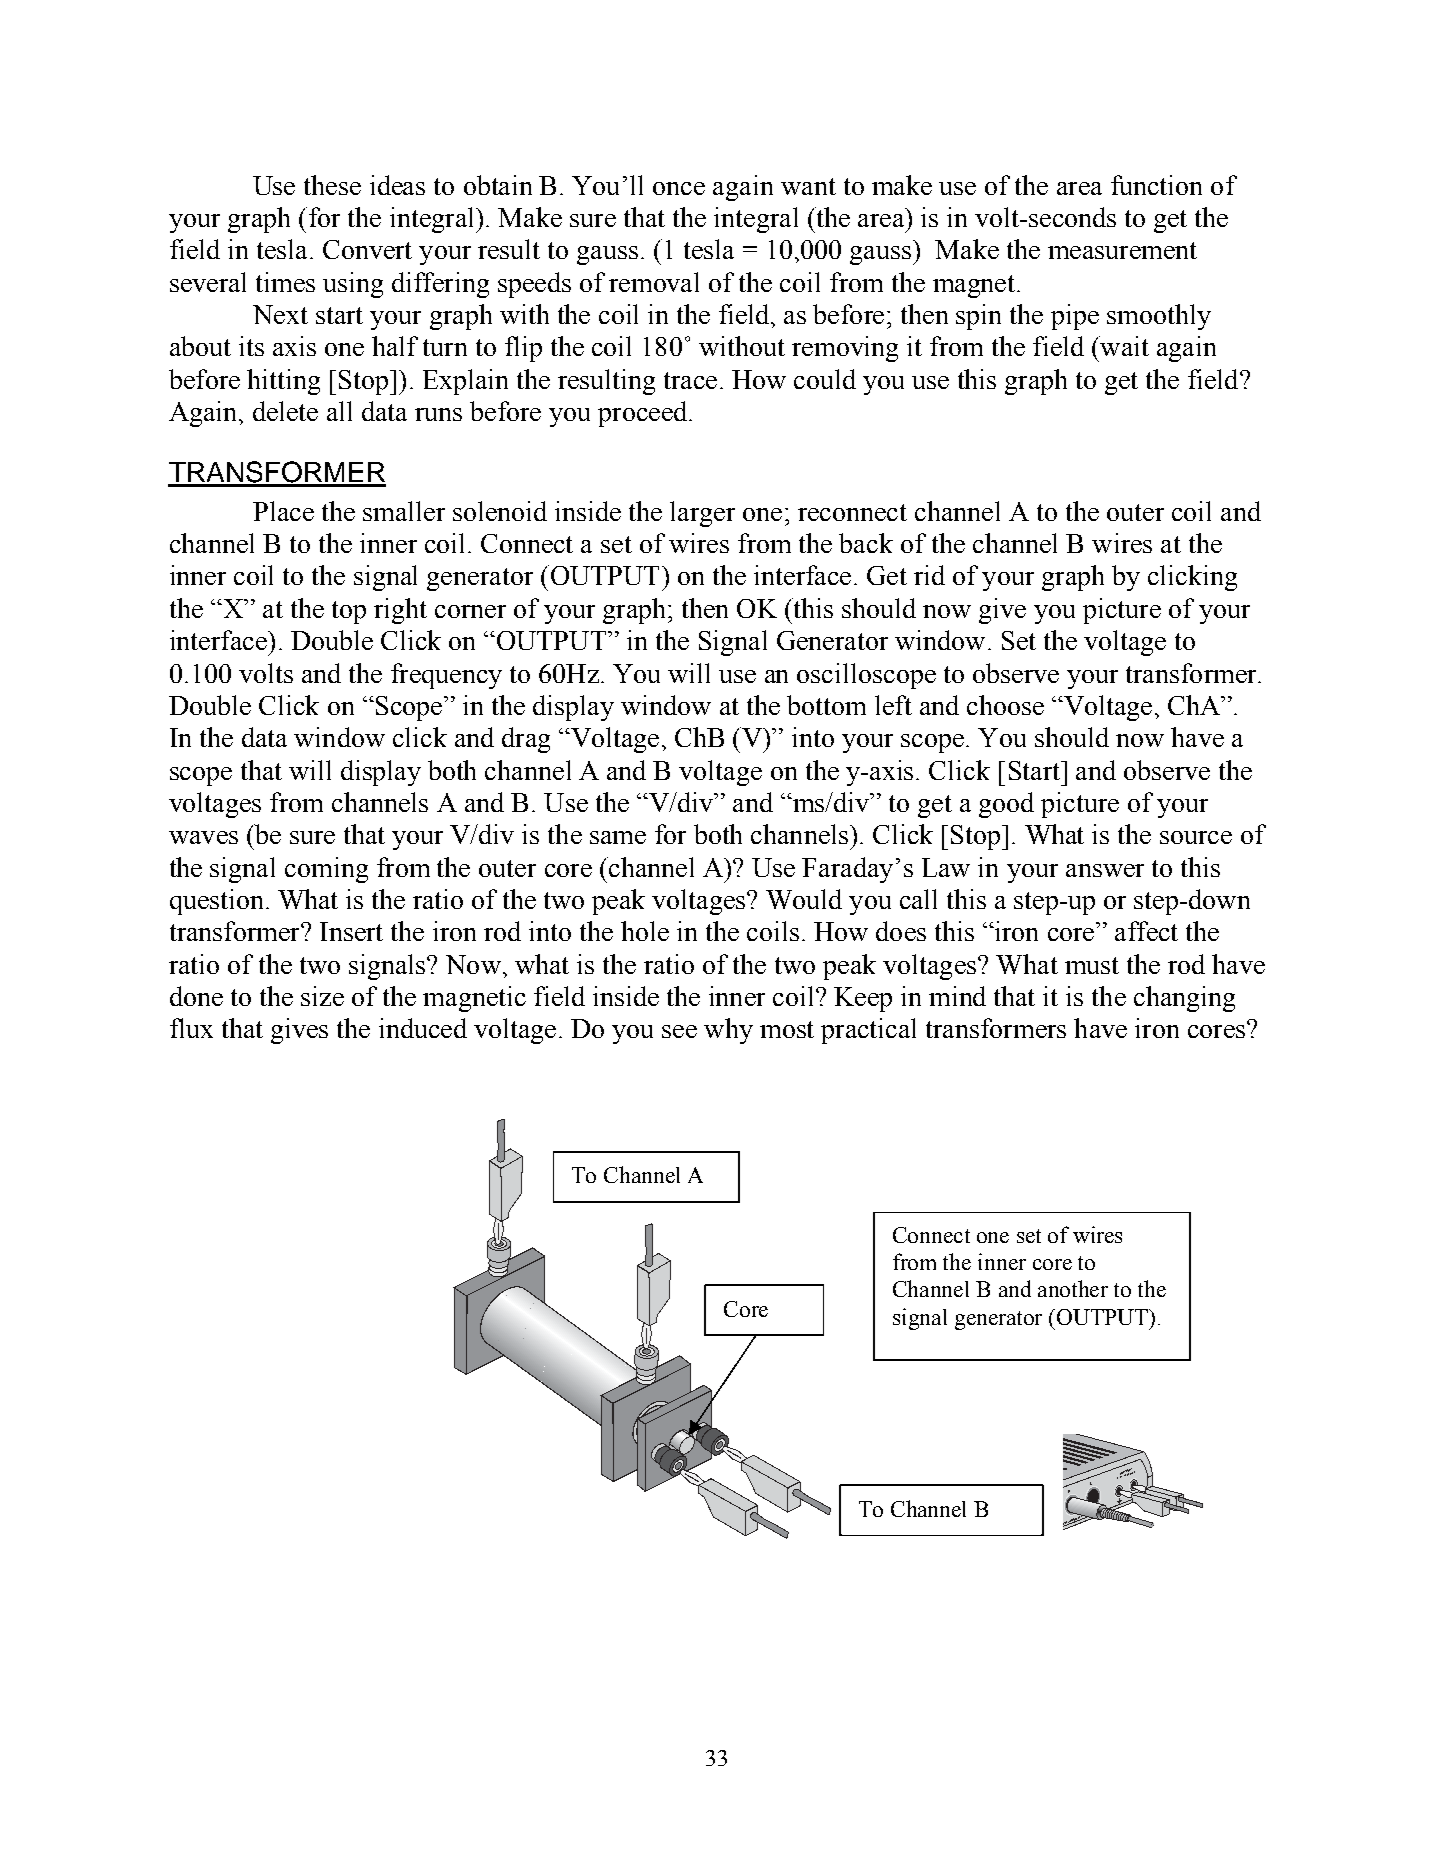 The width and height of the screenshot is (1434, 1856). Describe the element at coordinates (351, 931) in the screenshot. I see `Insert` at that location.
